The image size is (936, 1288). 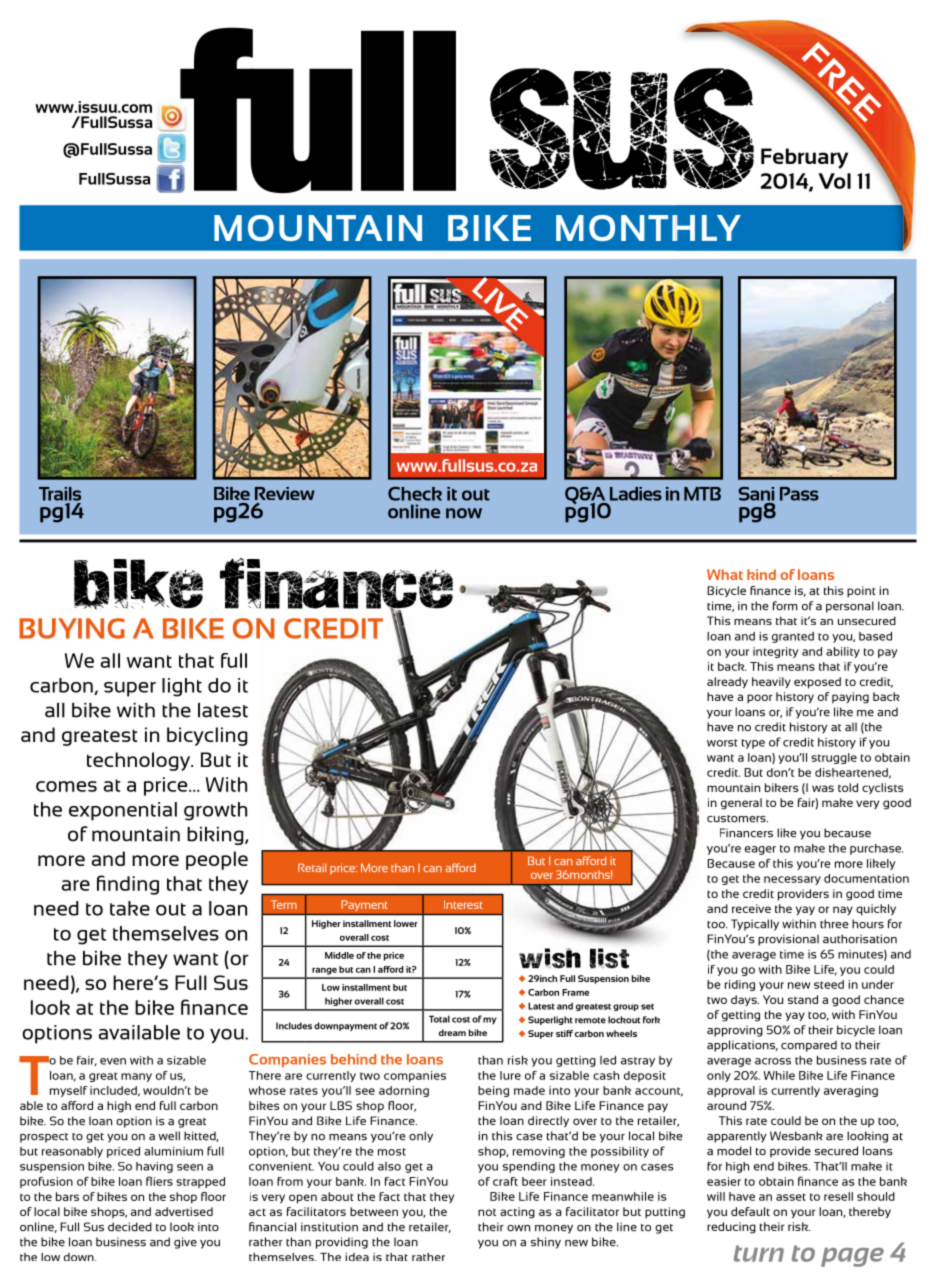 I want to click on Trails, so click(x=60, y=494).
